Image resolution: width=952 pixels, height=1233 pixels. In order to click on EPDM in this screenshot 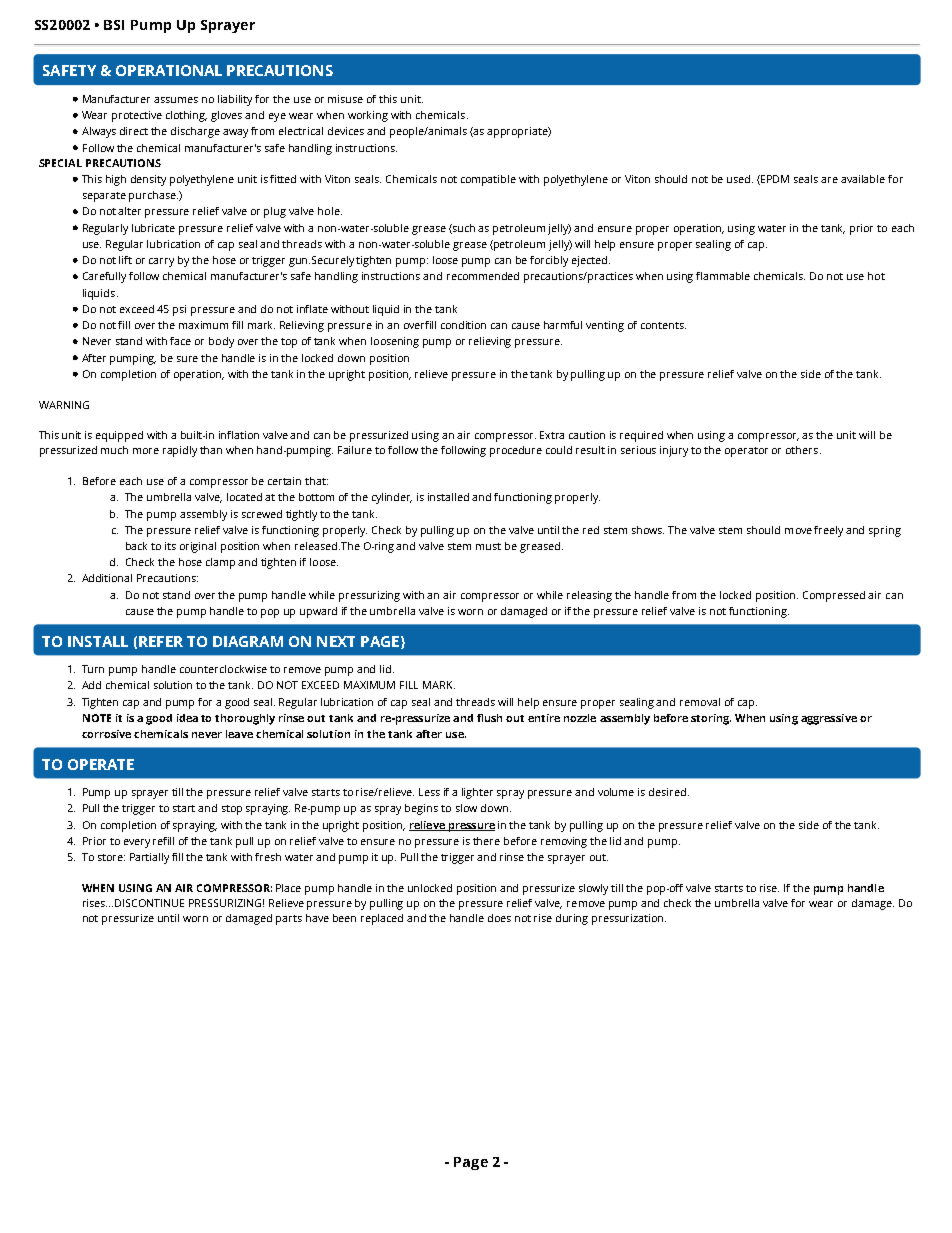, I will do `click(775, 179)`.
